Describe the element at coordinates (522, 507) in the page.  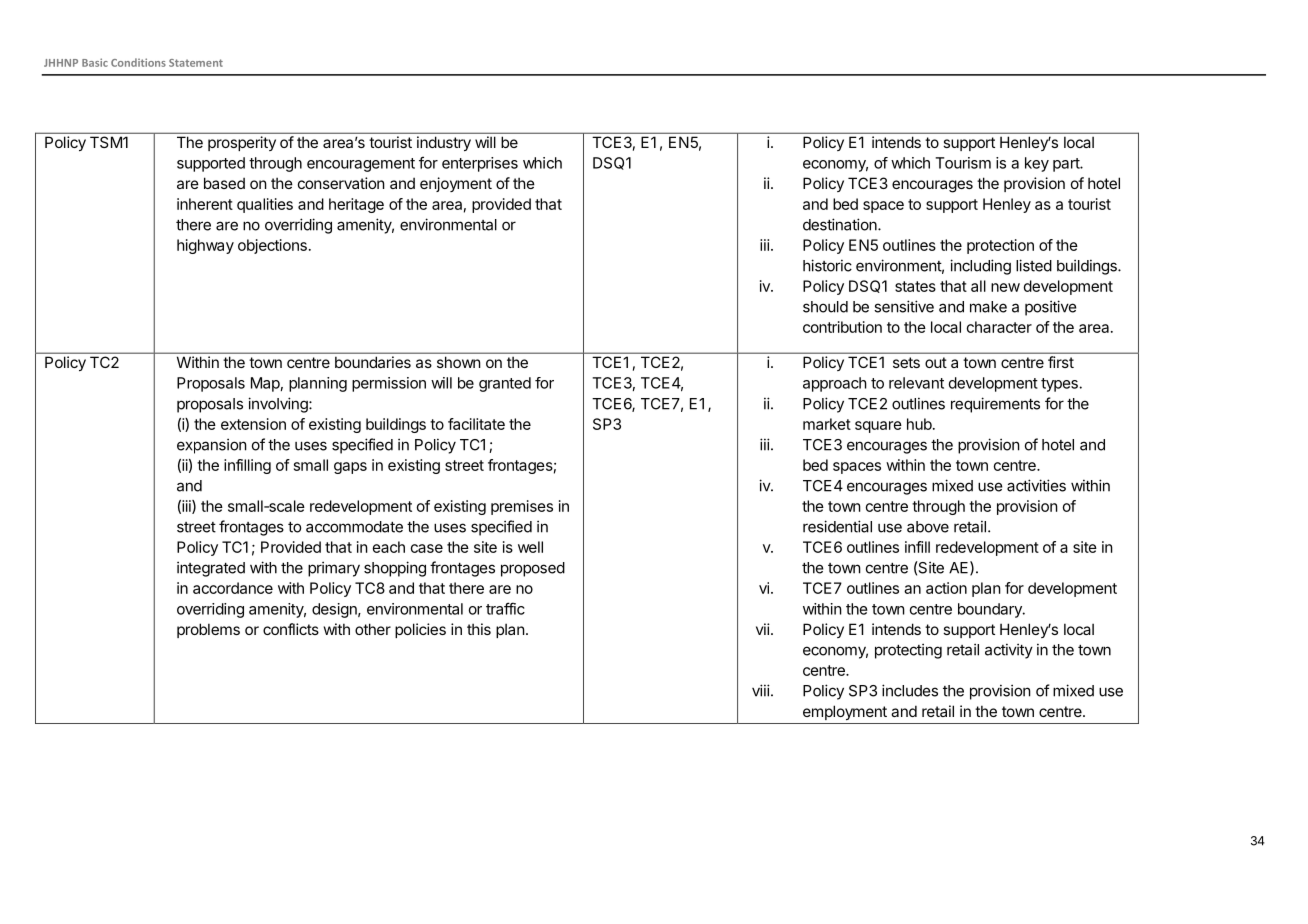
I see `premises` at that location.
